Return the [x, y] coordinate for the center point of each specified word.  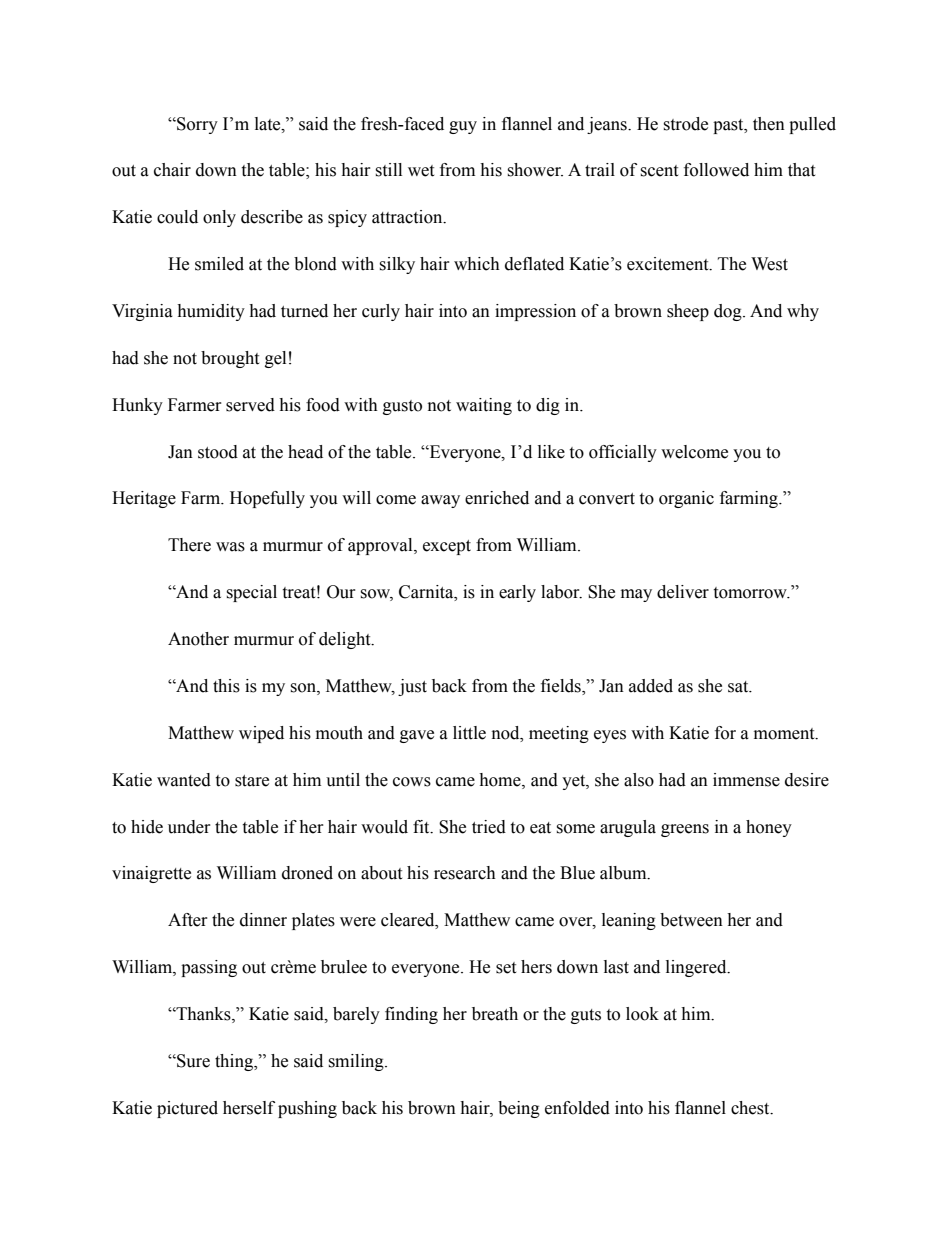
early [517, 593]
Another [198, 639]
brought [230, 359]
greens [685, 830]
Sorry [196, 125]
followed [716, 170]
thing [235, 1062]
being [519, 1109]
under [189, 827]
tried [489, 827]
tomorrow [751, 593]
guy [463, 127]
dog [729, 312]
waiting [484, 406]
